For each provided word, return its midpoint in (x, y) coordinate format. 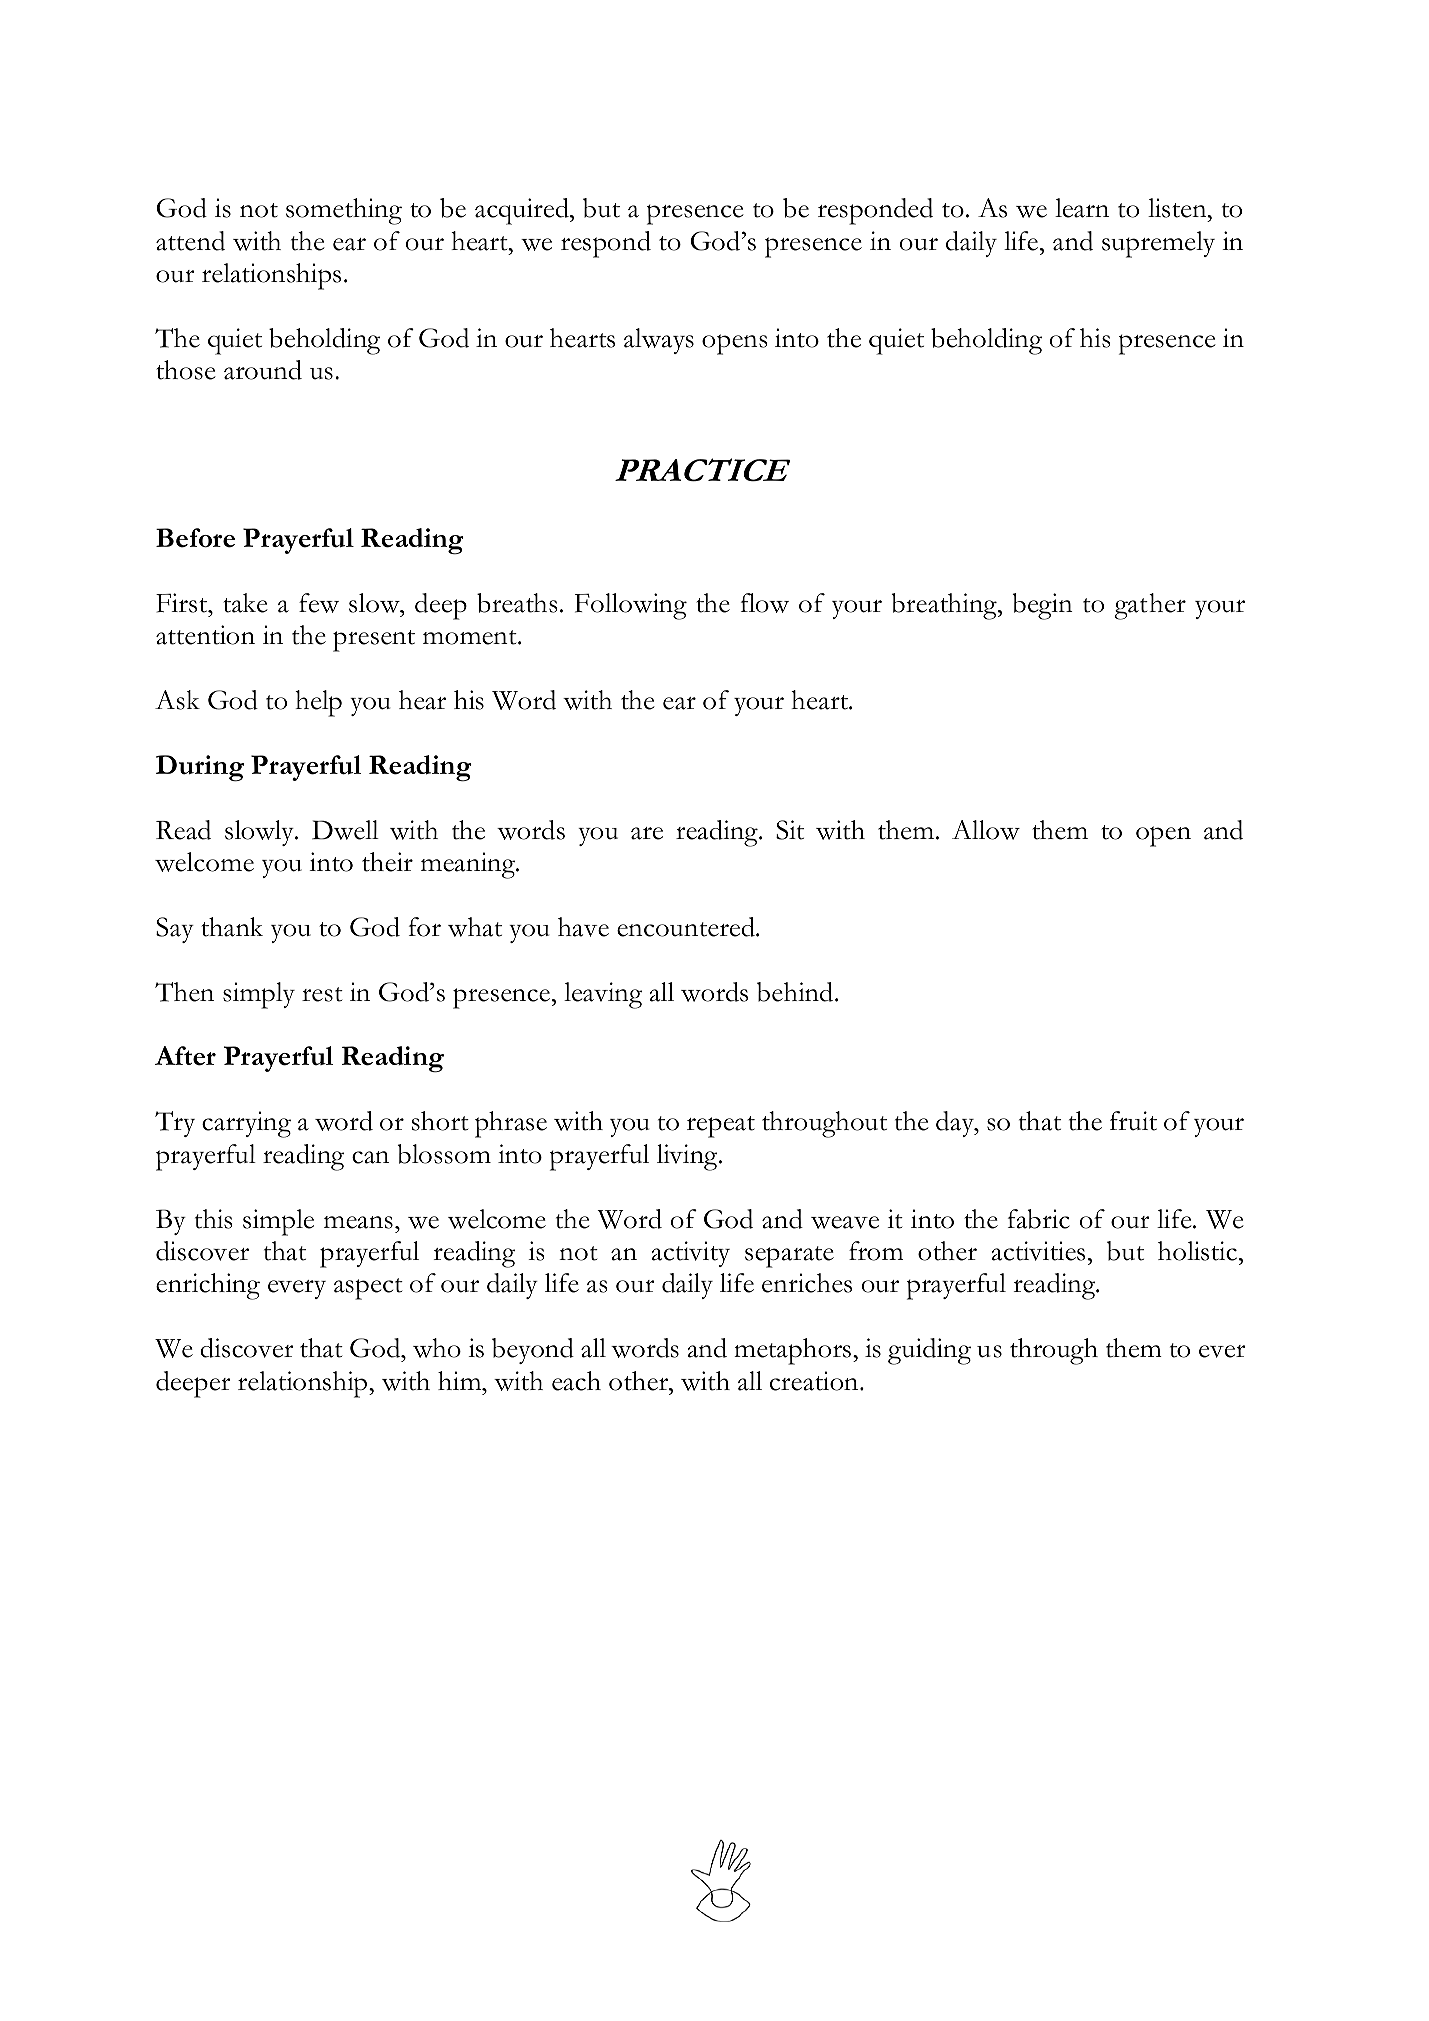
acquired (523, 211)
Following (631, 606)
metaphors (792, 1351)
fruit (1133, 1121)
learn (1082, 208)
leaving (603, 995)
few (319, 603)
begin (1042, 606)
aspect (368, 1289)
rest (322, 994)
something (344, 211)
